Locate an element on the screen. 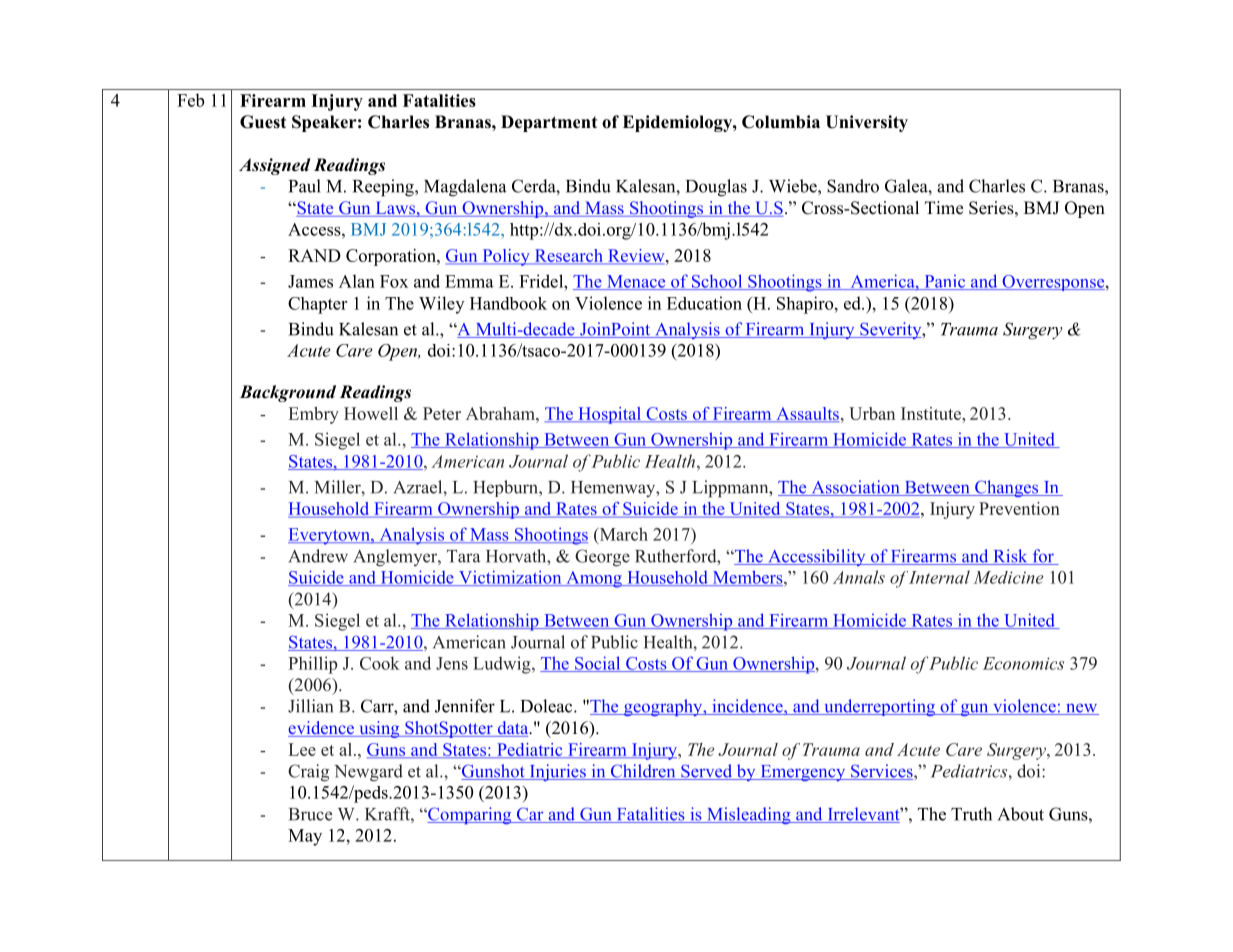  Truth is located at coordinates (971, 814).
